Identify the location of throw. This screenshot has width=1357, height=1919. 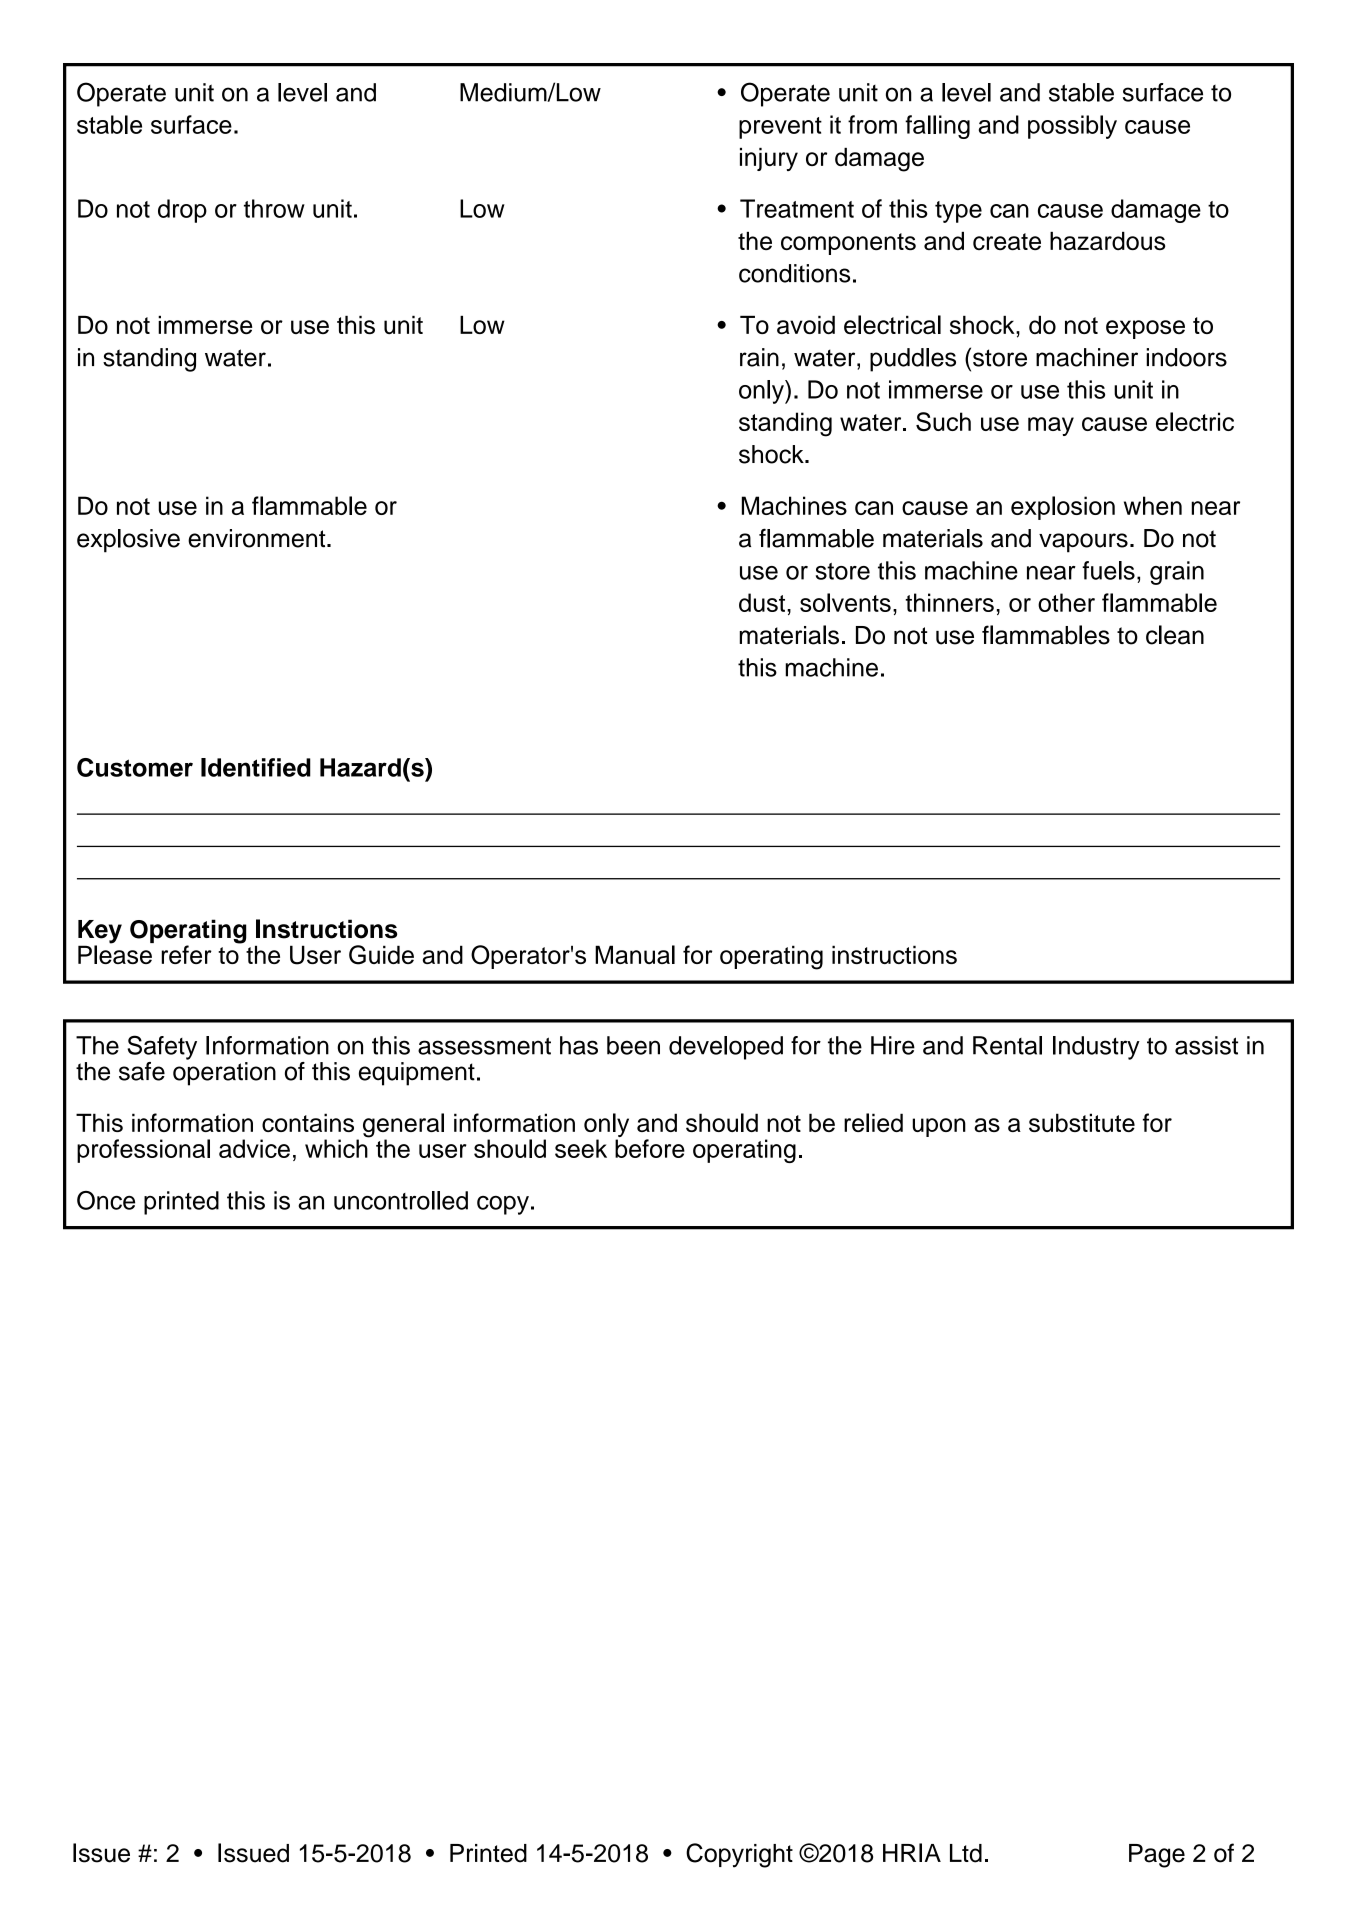
(274, 208).
